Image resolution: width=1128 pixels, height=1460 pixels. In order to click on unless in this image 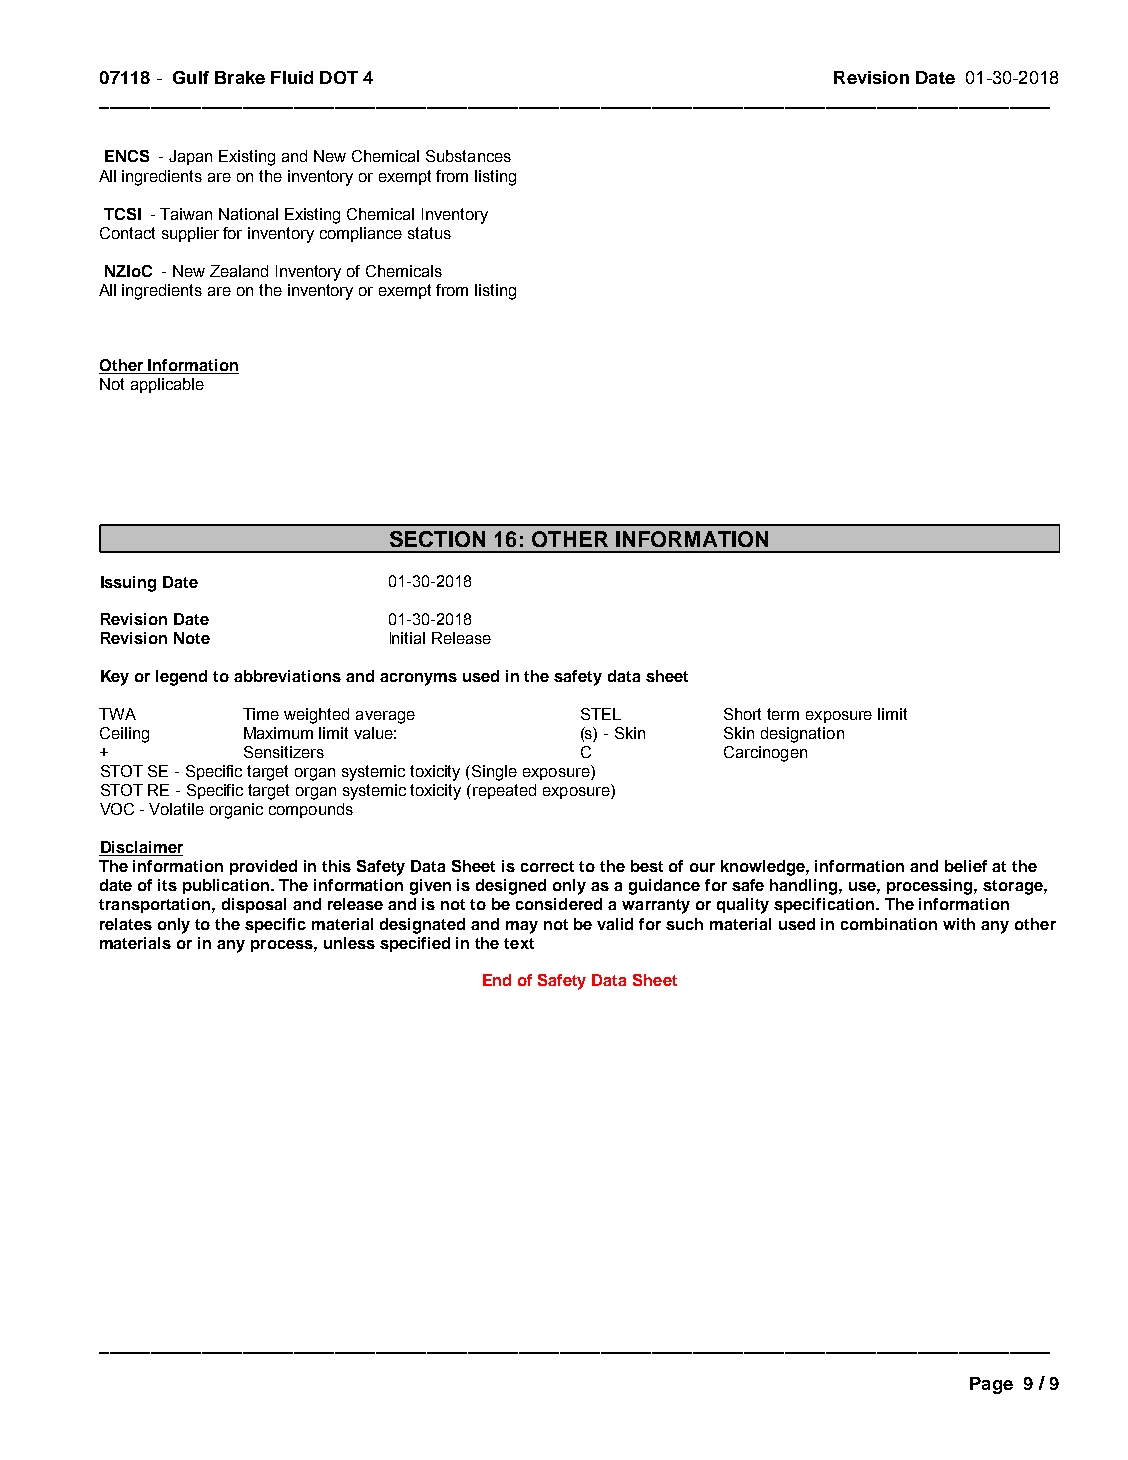, I will do `click(349, 943)`.
